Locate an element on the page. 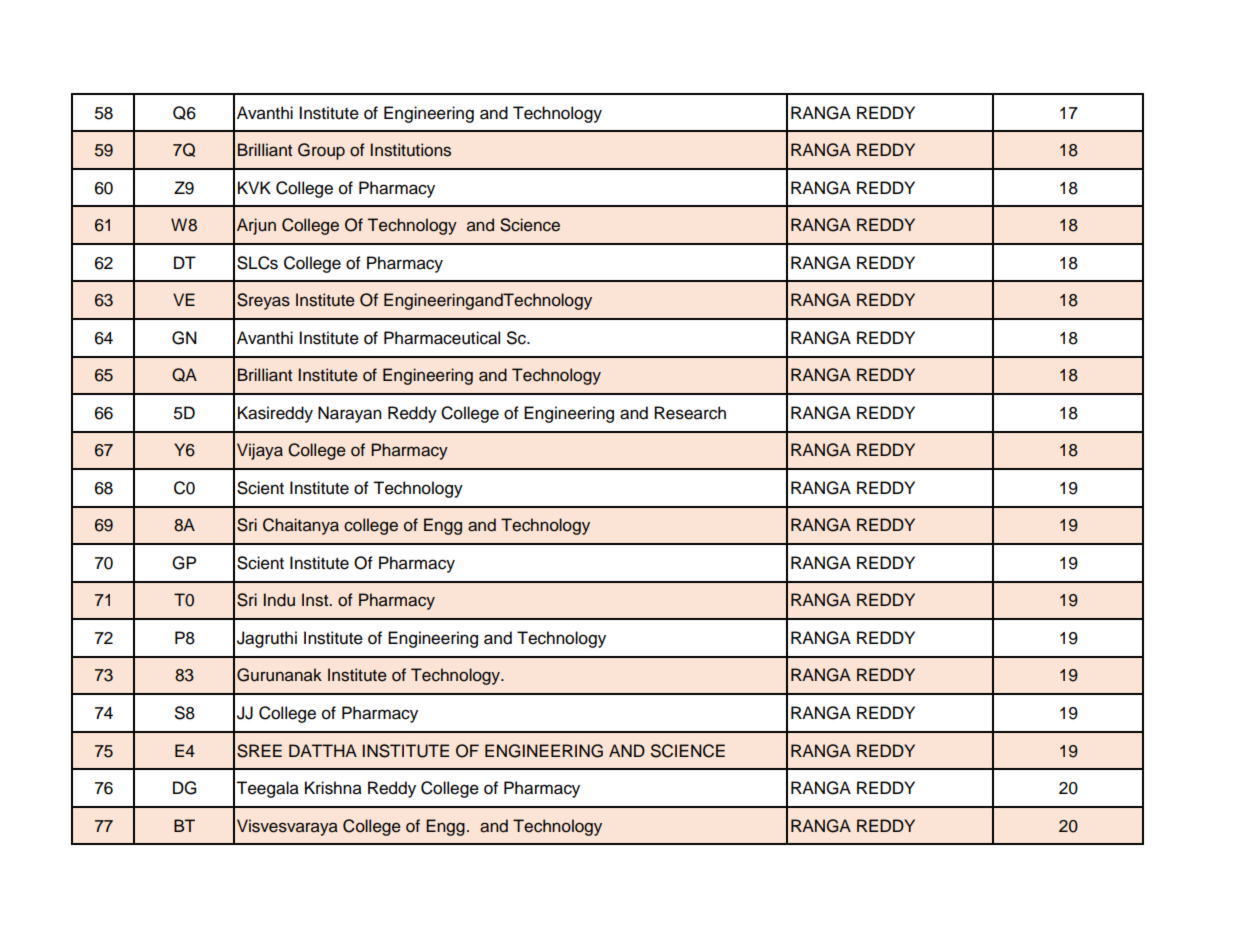 Image resolution: width=1233 pixels, height=952 pixels. Pharmaceutical is located at coordinates (442, 338).
